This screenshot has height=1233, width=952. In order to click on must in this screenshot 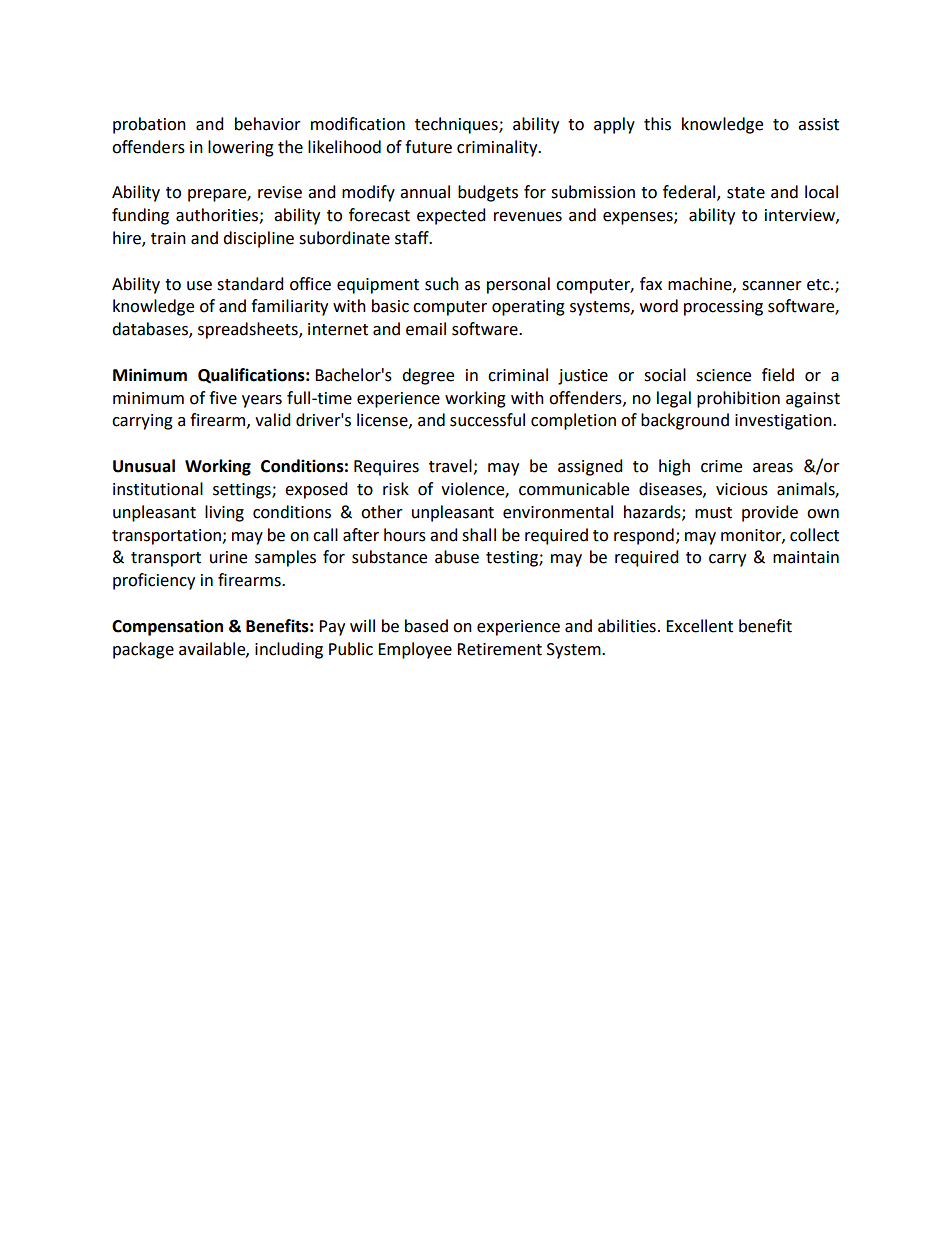, I will do `click(713, 513)`.
